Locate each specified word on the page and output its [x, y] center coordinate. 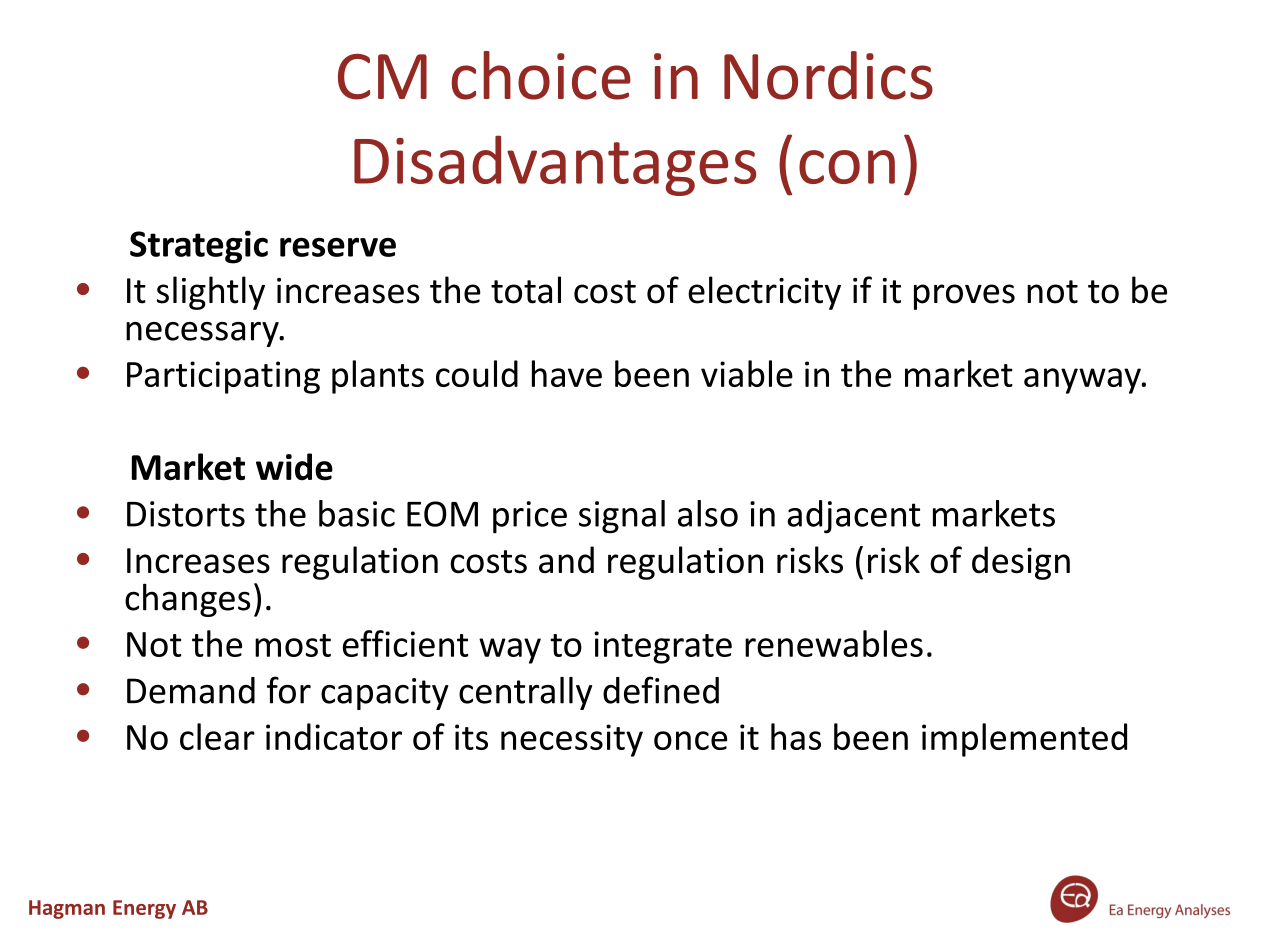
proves [964, 297]
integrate [663, 647]
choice [541, 75]
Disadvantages [555, 165]
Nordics [828, 75]
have [567, 373]
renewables [834, 643]
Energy [144, 909]
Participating [223, 377]
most [293, 645]
